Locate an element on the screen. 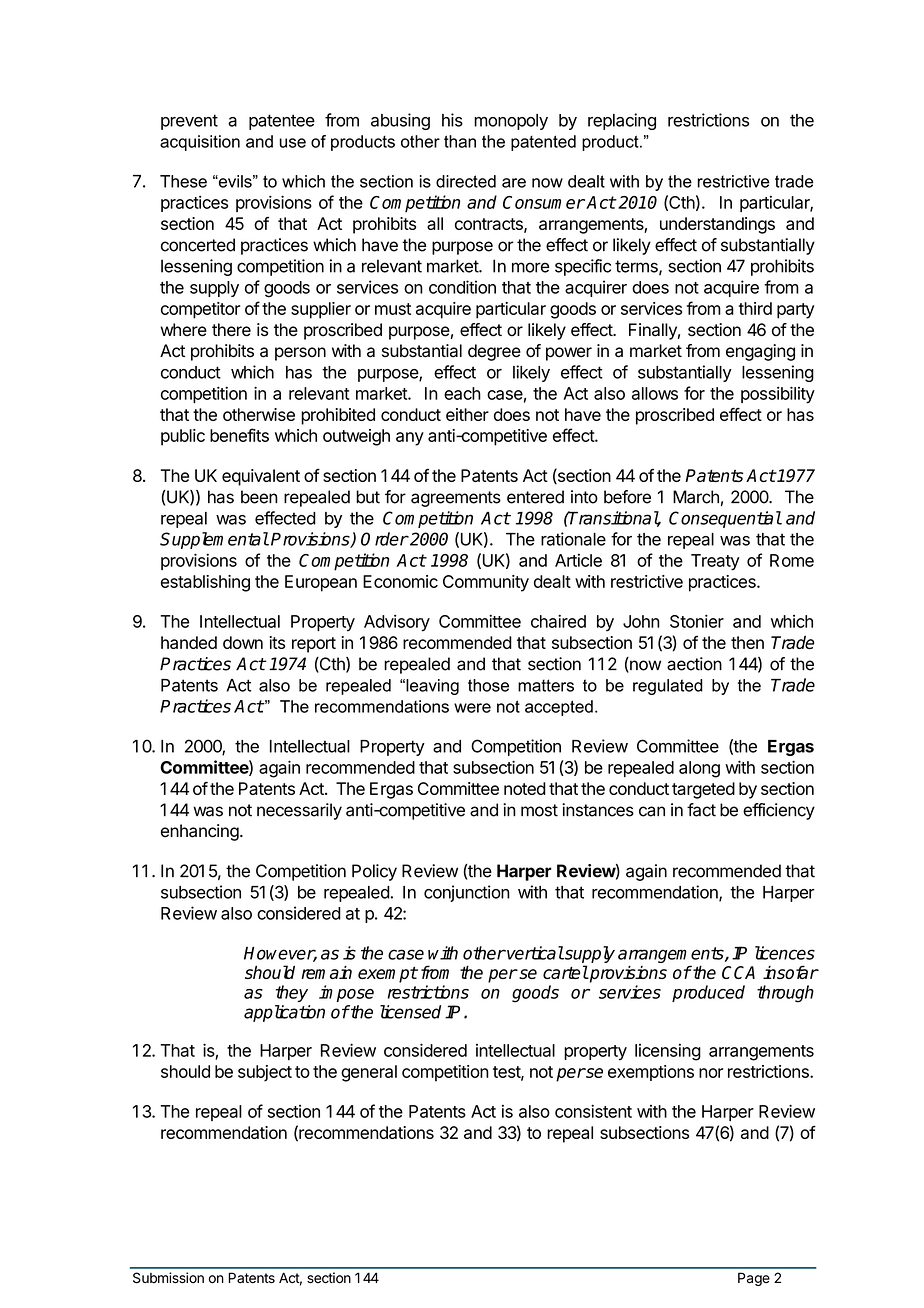  acquisition is located at coordinates (200, 143).
